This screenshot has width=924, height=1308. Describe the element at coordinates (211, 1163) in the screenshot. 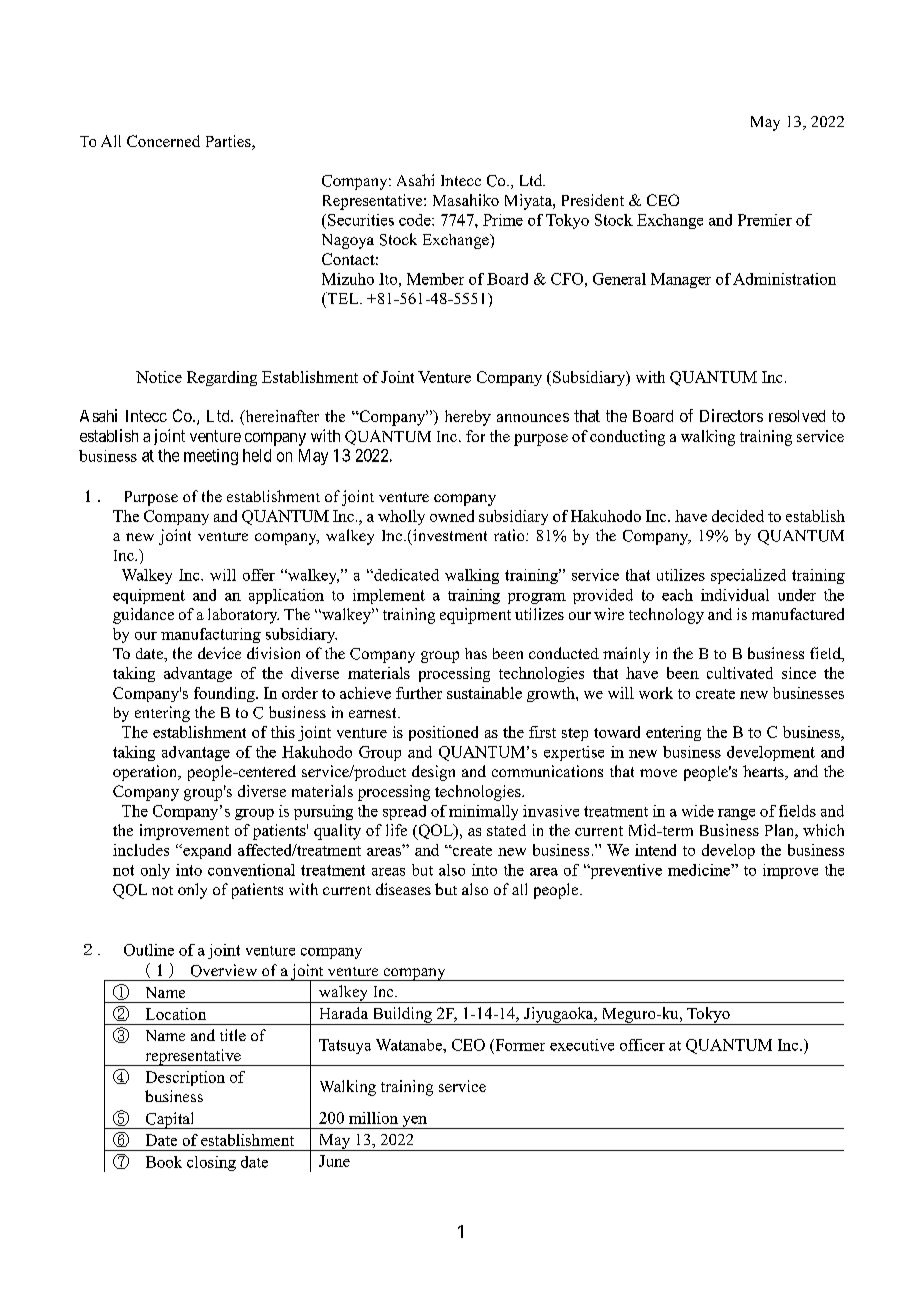

I see `closing` at that location.
